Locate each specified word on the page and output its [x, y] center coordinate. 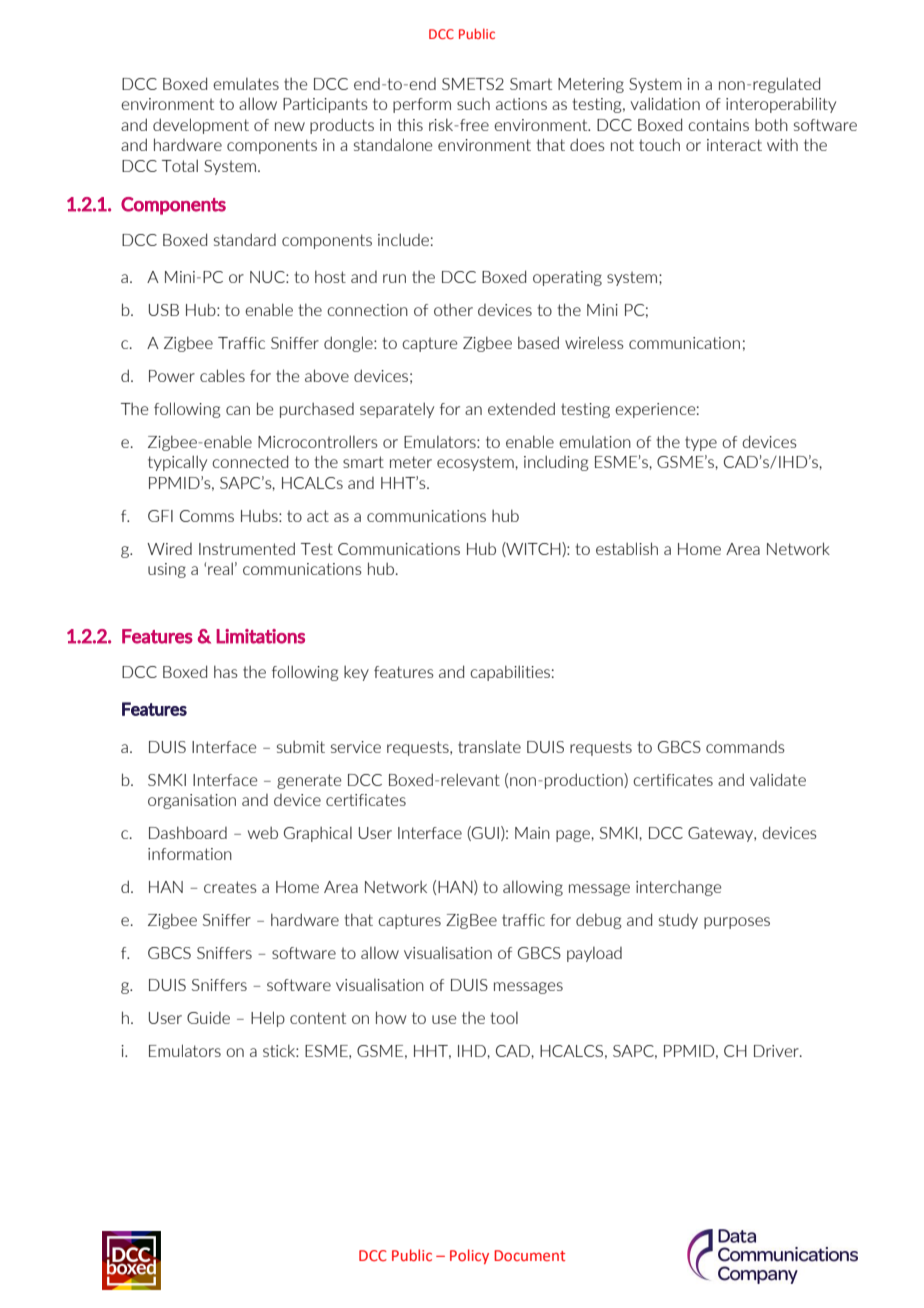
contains [718, 125]
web [263, 832]
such [473, 103]
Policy [469, 1256]
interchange [678, 888]
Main [532, 833]
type [701, 443]
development [201, 126]
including [556, 463]
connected [250, 461]
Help [268, 1019]
